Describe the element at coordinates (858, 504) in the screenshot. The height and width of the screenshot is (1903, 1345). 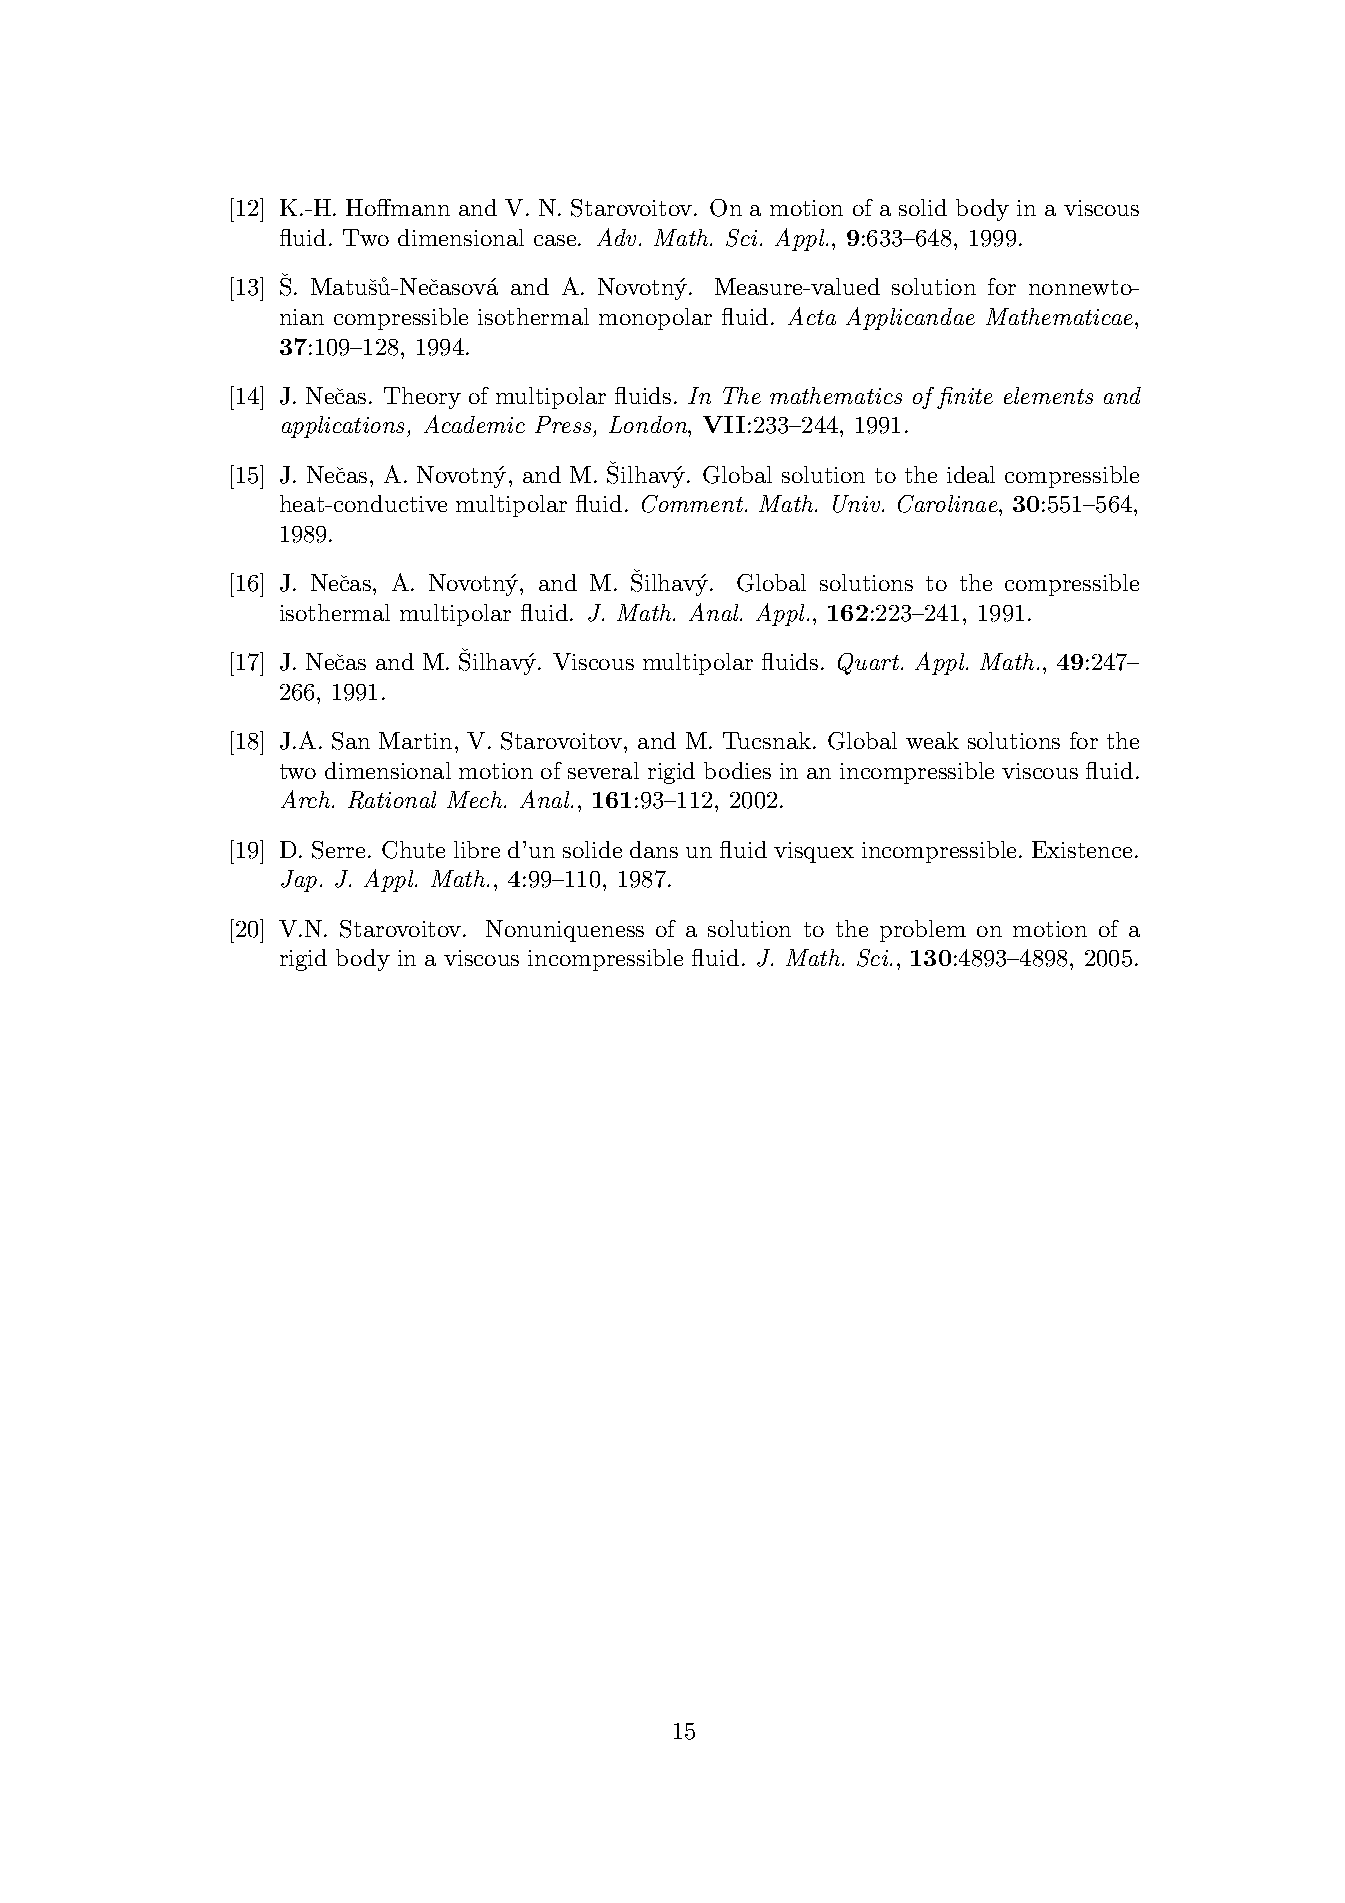
I see `Univ` at that location.
